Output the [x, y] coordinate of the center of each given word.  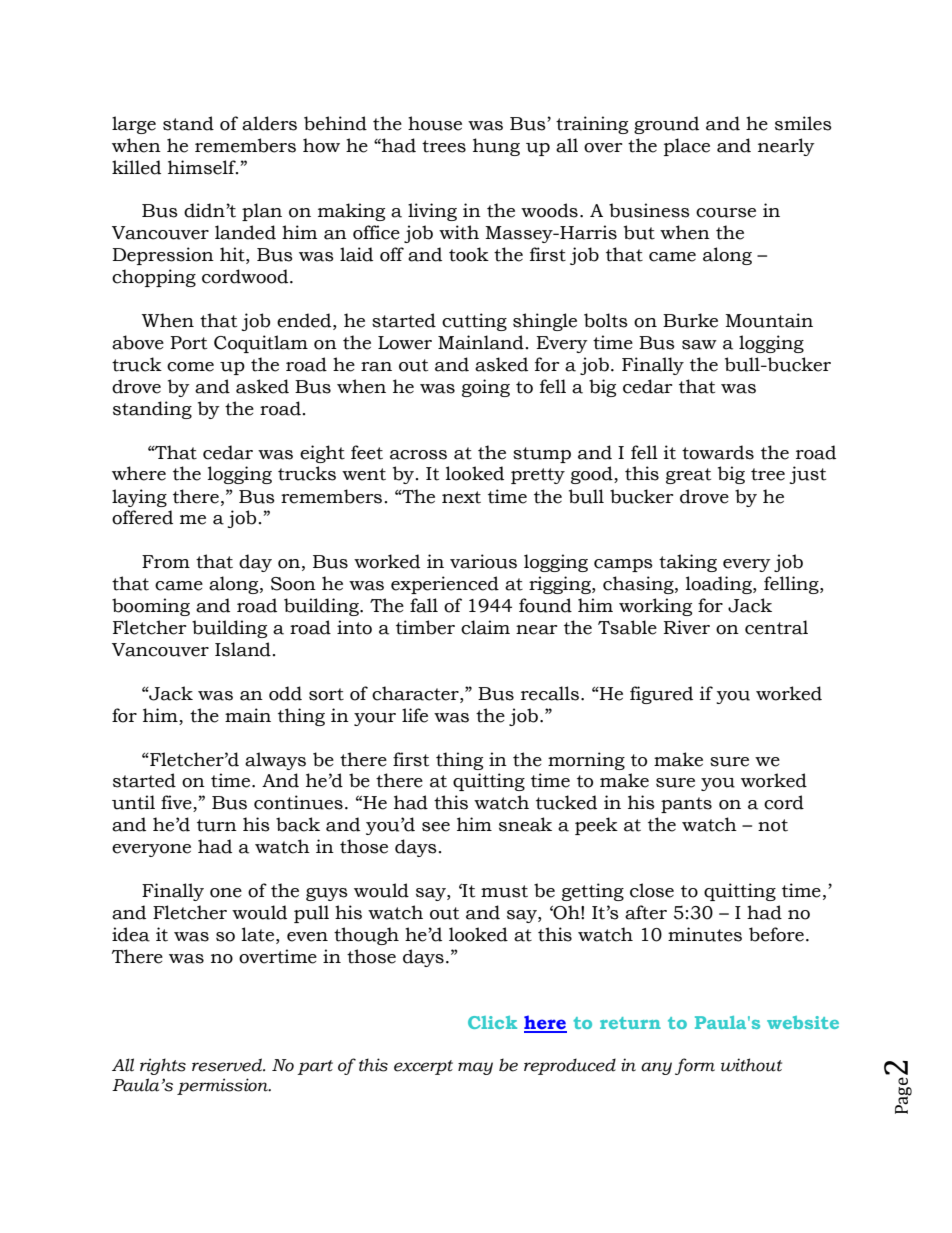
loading [720, 585]
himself [203, 167]
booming [151, 607]
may [475, 1068]
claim [485, 627]
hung [496, 147]
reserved [228, 1065]
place [687, 147]
